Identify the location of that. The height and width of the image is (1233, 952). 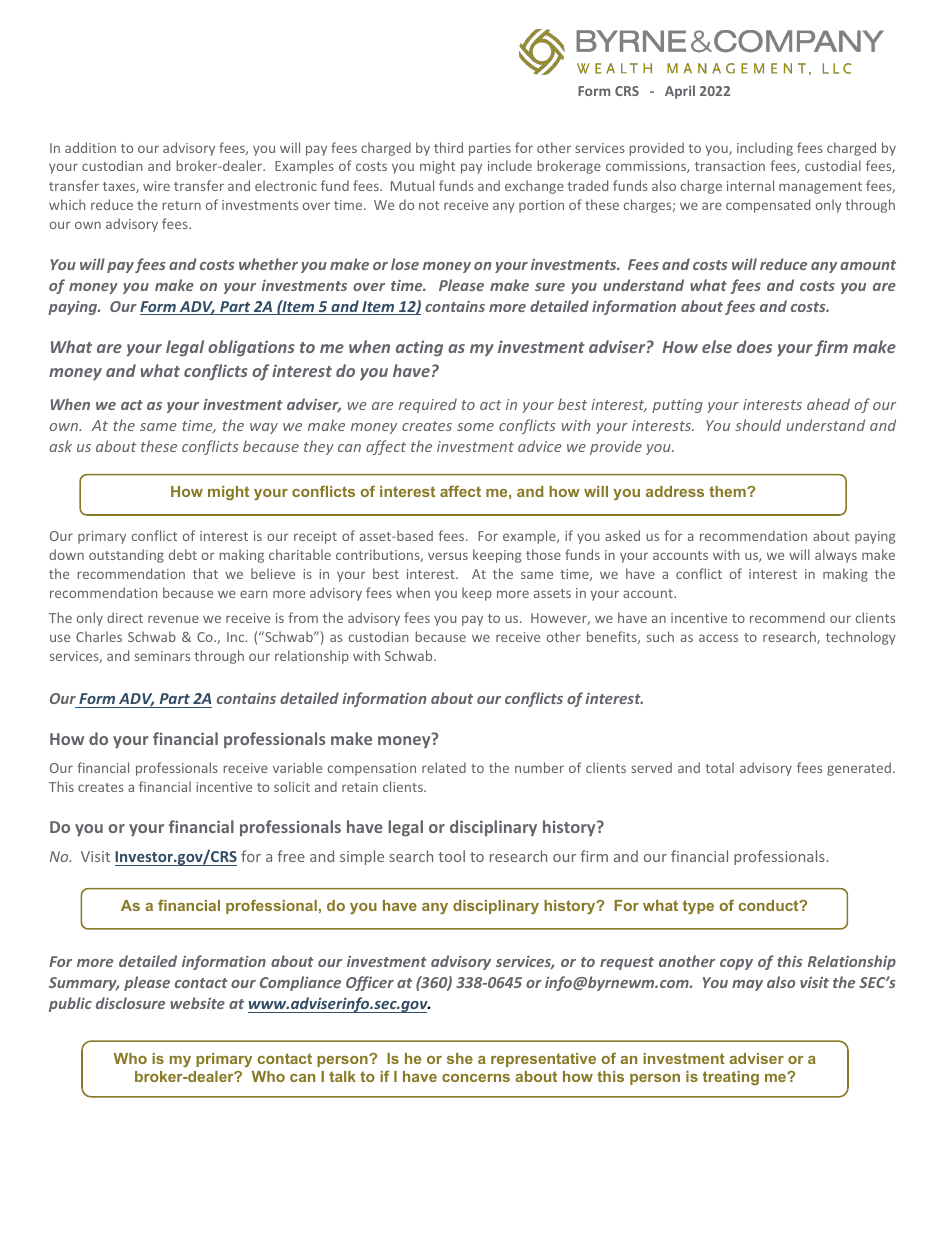
(205, 573).
